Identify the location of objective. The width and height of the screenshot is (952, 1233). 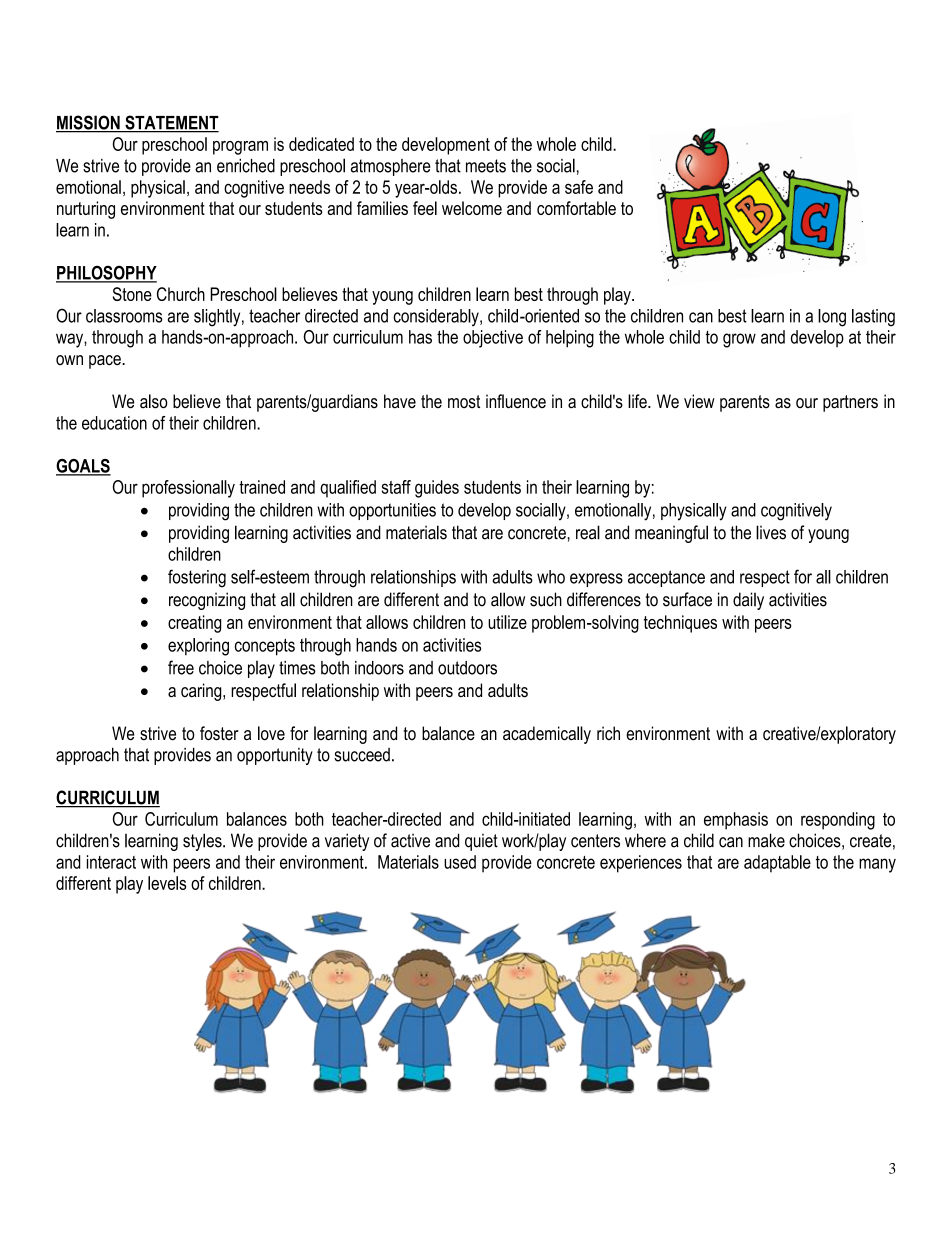
(493, 339).
